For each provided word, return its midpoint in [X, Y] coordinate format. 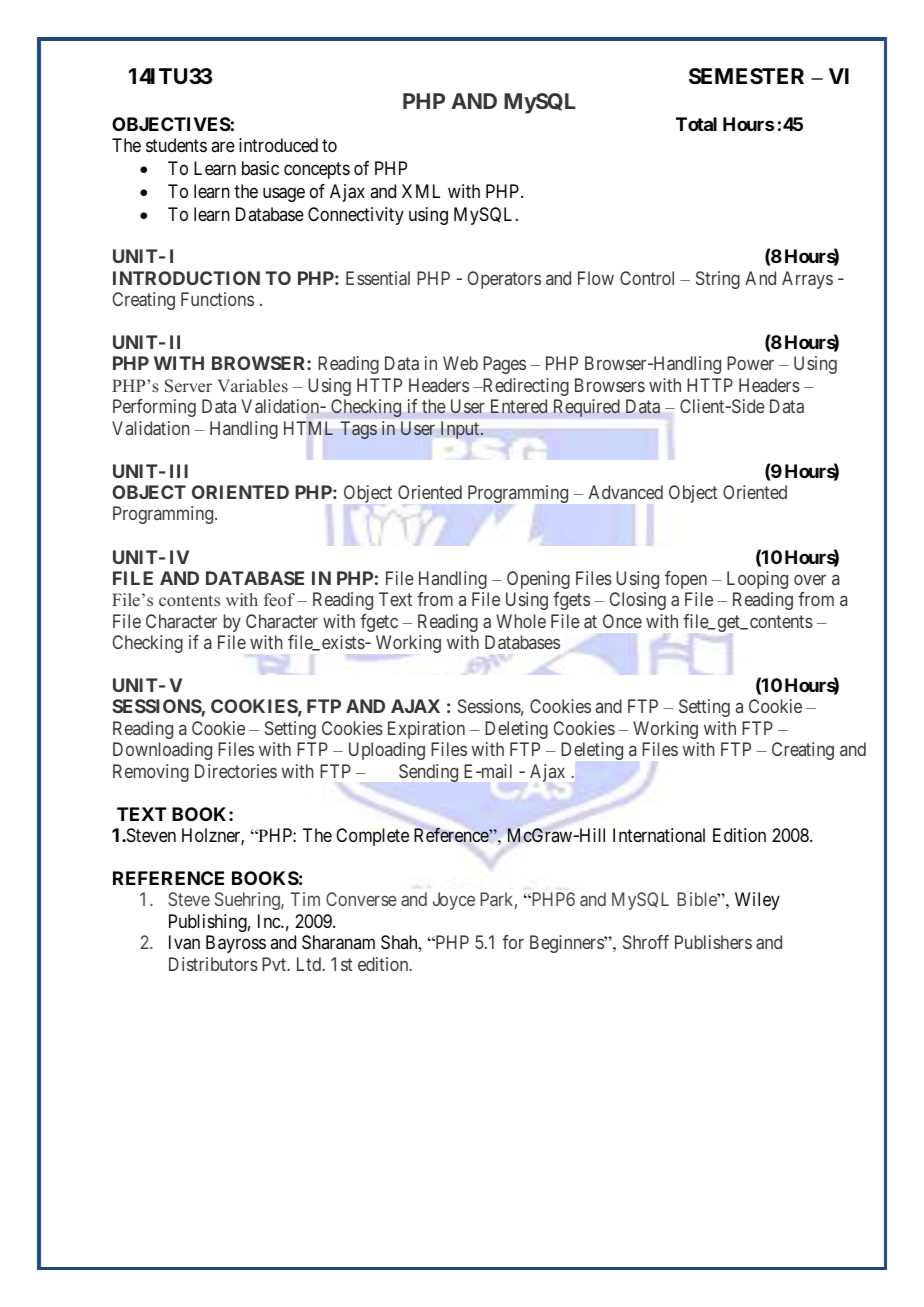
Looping [757, 580]
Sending [428, 773]
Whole [521, 621]
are [223, 146]
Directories [236, 771]
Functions [217, 299]
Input [461, 430]
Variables [252, 386]
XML [421, 191]
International [659, 835]
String [718, 280]
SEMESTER [746, 76]
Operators [504, 280]
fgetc [379, 623]
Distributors [213, 964]
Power [750, 363]
